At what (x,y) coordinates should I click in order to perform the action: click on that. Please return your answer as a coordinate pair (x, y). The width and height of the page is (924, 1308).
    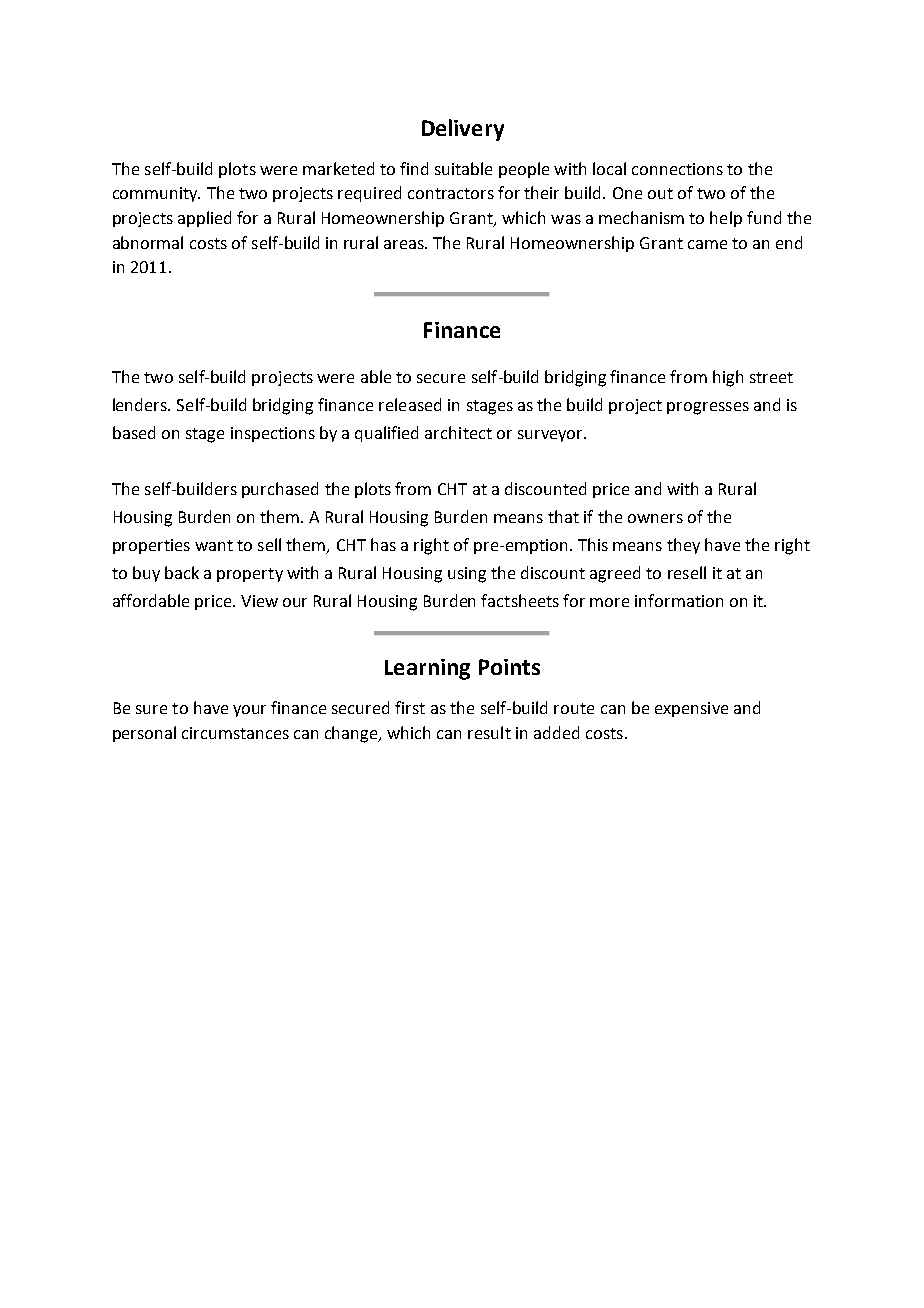
    Looking at the image, I should click on (563, 516).
